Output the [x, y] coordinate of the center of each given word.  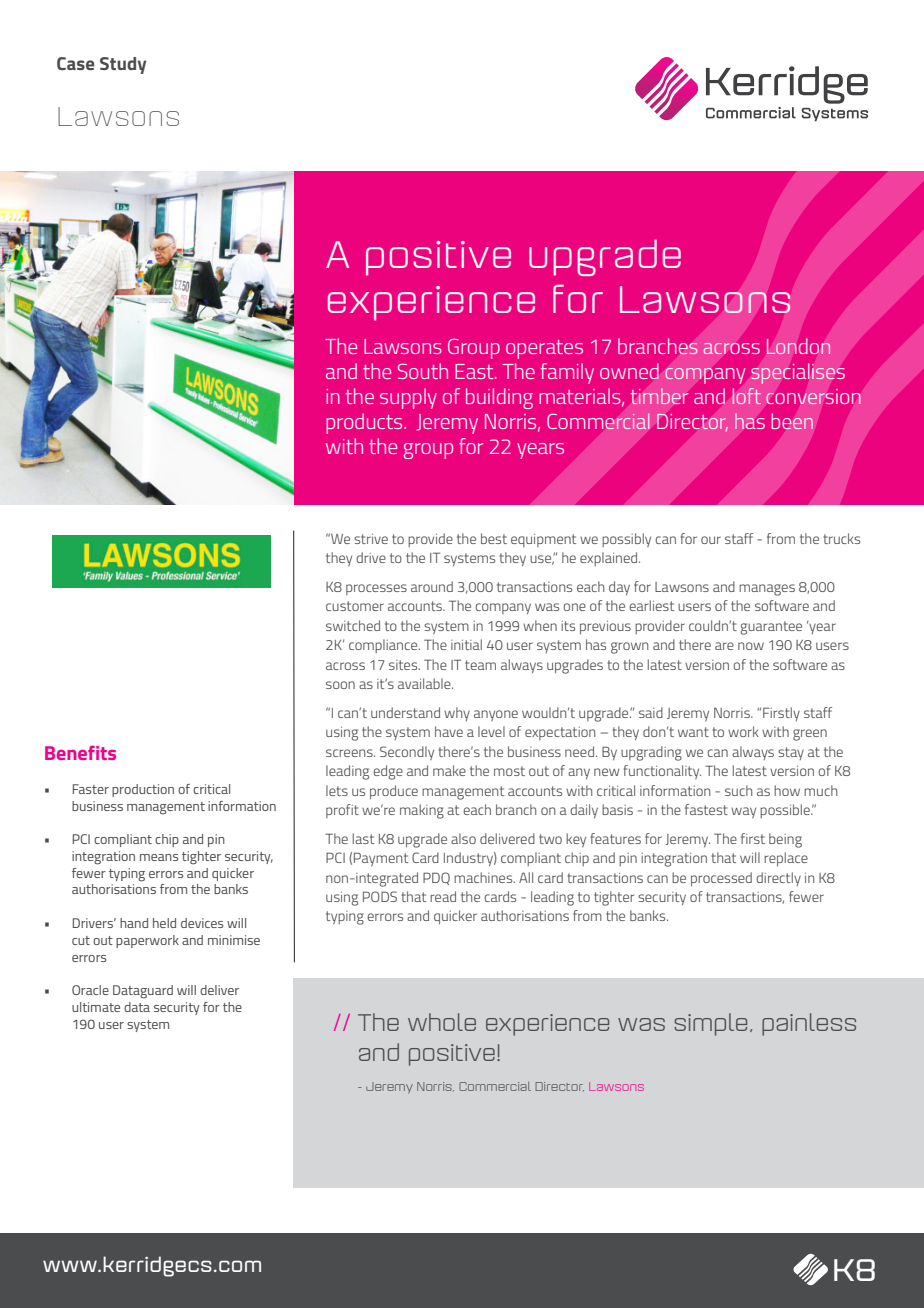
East [475, 371]
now [751, 646]
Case [76, 63]
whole [442, 1022]
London [798, 346]
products [365, 423]
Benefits [80, 752]
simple [710, 1024]
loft [747, 396]
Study [123, 65]
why [457, 714]
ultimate [96, 1007]
